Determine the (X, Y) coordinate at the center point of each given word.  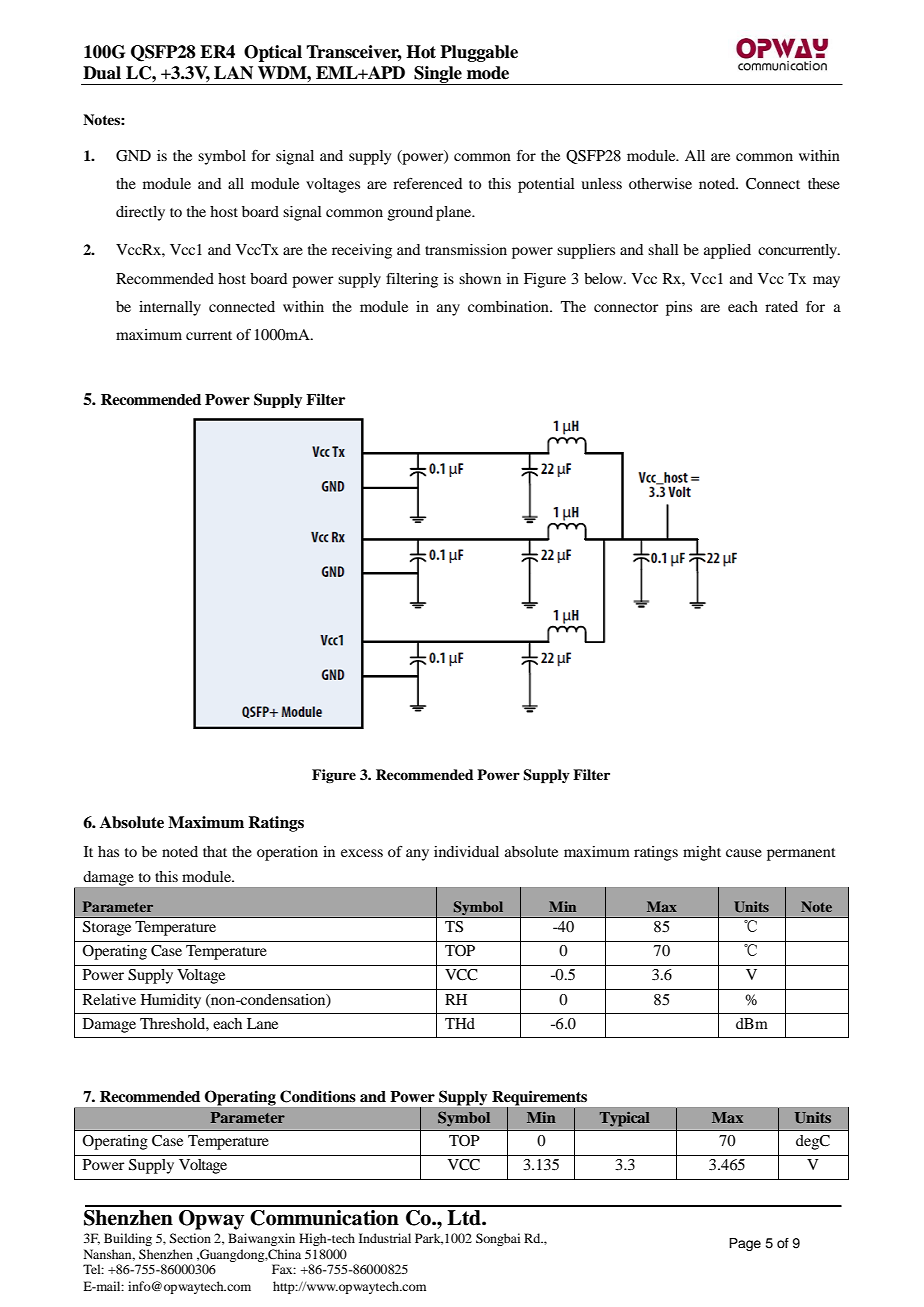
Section (190, 1238)
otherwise (660, 183)
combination (509, 306)
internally (170, 308)
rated (781, 306)
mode (488, 73)
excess (362, 853)
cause (744, 853)
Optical (273, 53)
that (215, 851)
